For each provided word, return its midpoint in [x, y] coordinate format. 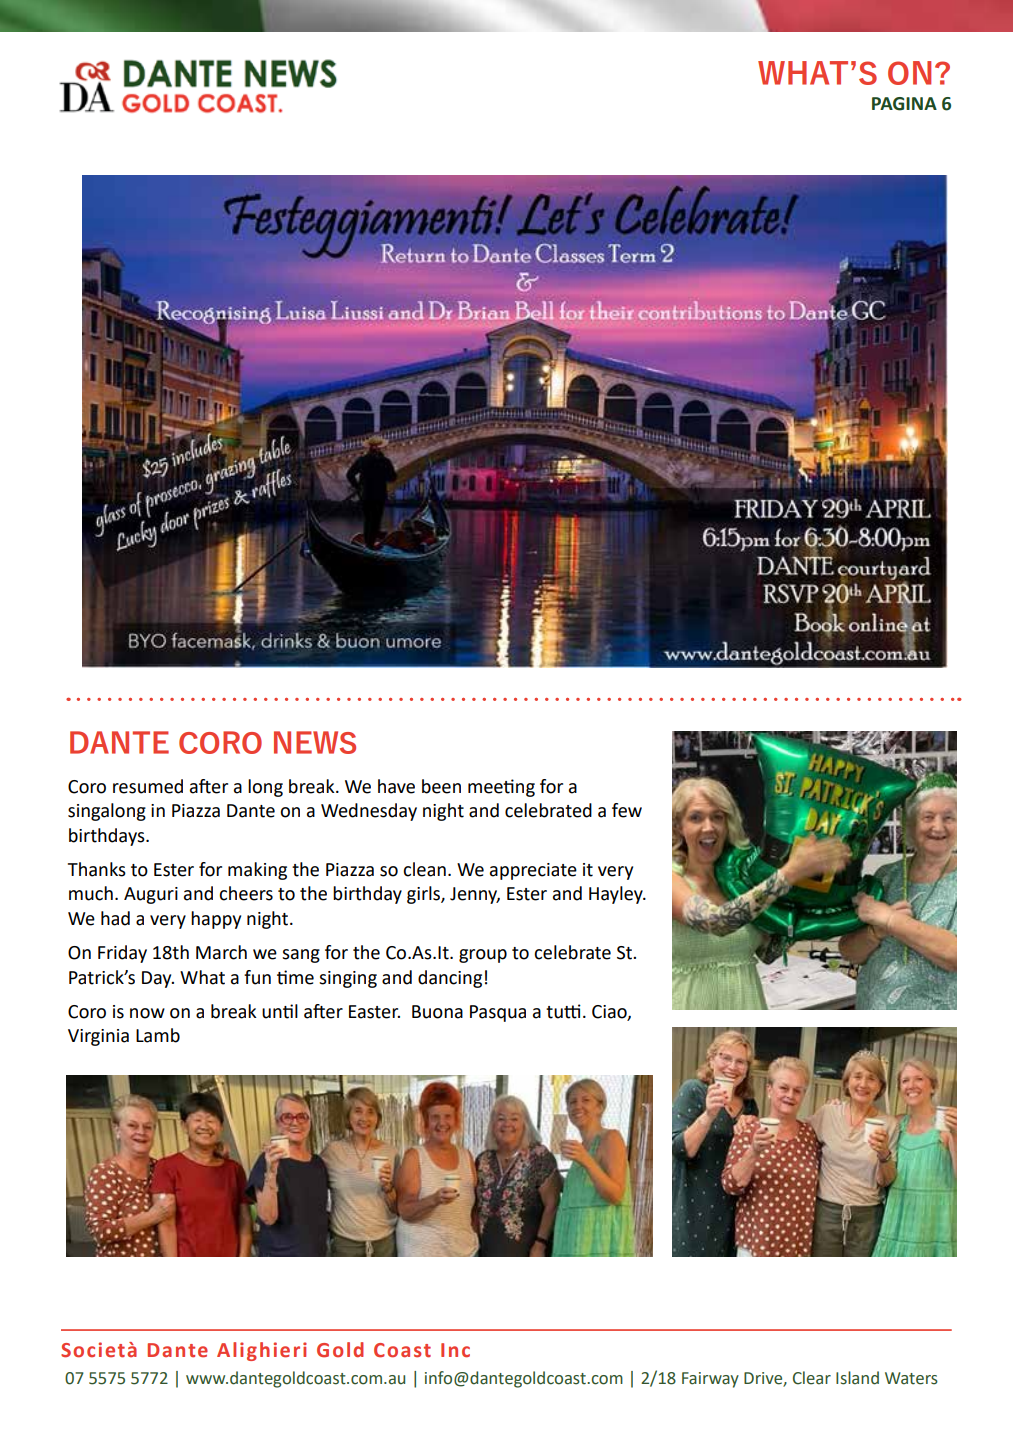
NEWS [315, 742]
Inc [455, 1350]
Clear [812, 1378]
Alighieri [262, 1351]
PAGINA [904, 104]
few [627, 810]
